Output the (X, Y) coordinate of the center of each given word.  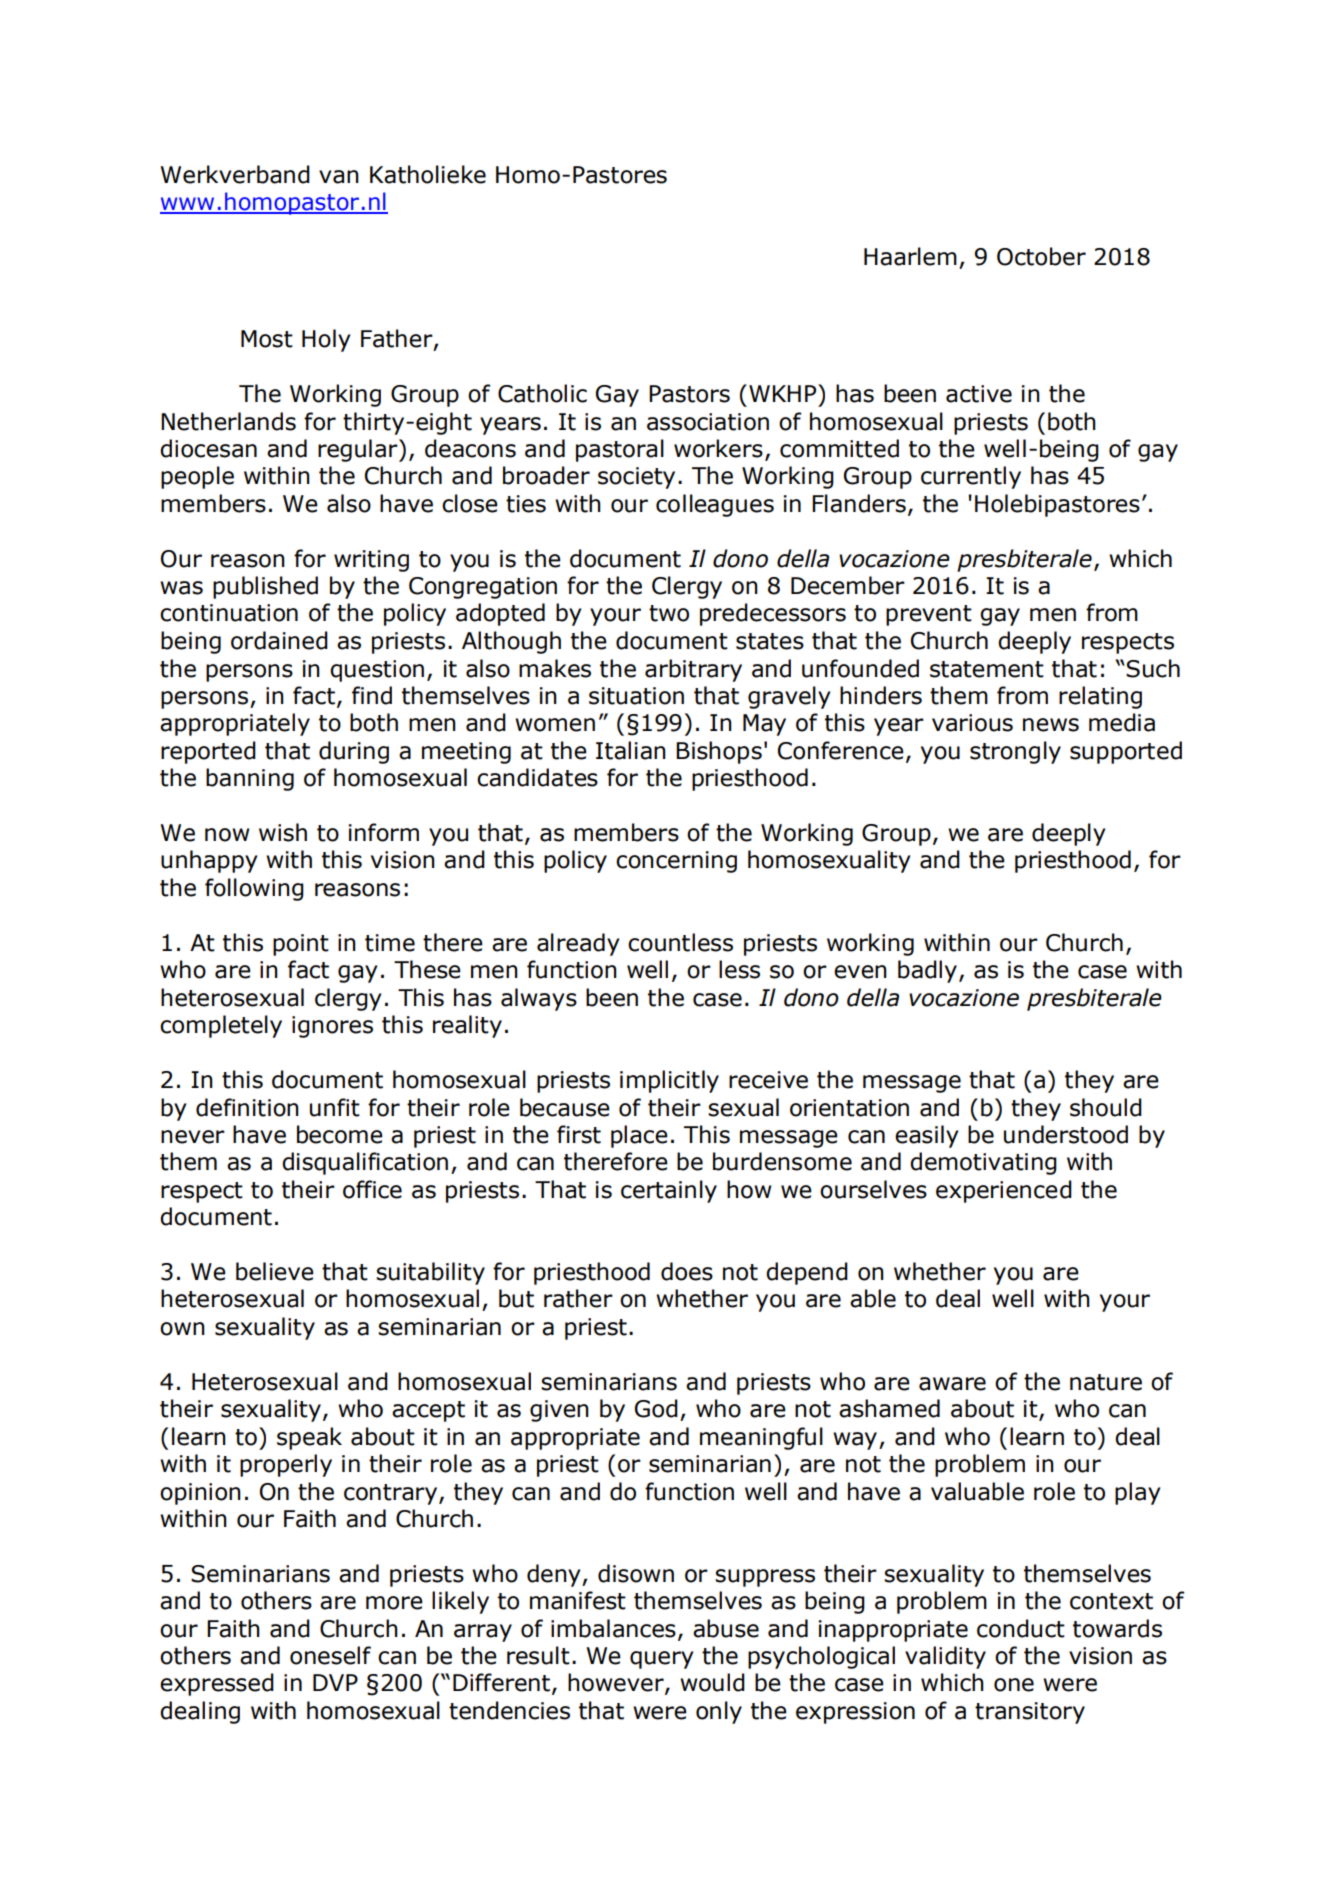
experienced (1004, 1191)
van (339, 177)
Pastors (689, 394)
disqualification (365, 1163)
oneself (330, 1655)
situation (636, 696)
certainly (669, 1191)
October (1041, 256)
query (661, 1660)
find (372, 695)
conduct (1021, 1628)
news (1051, 725)
